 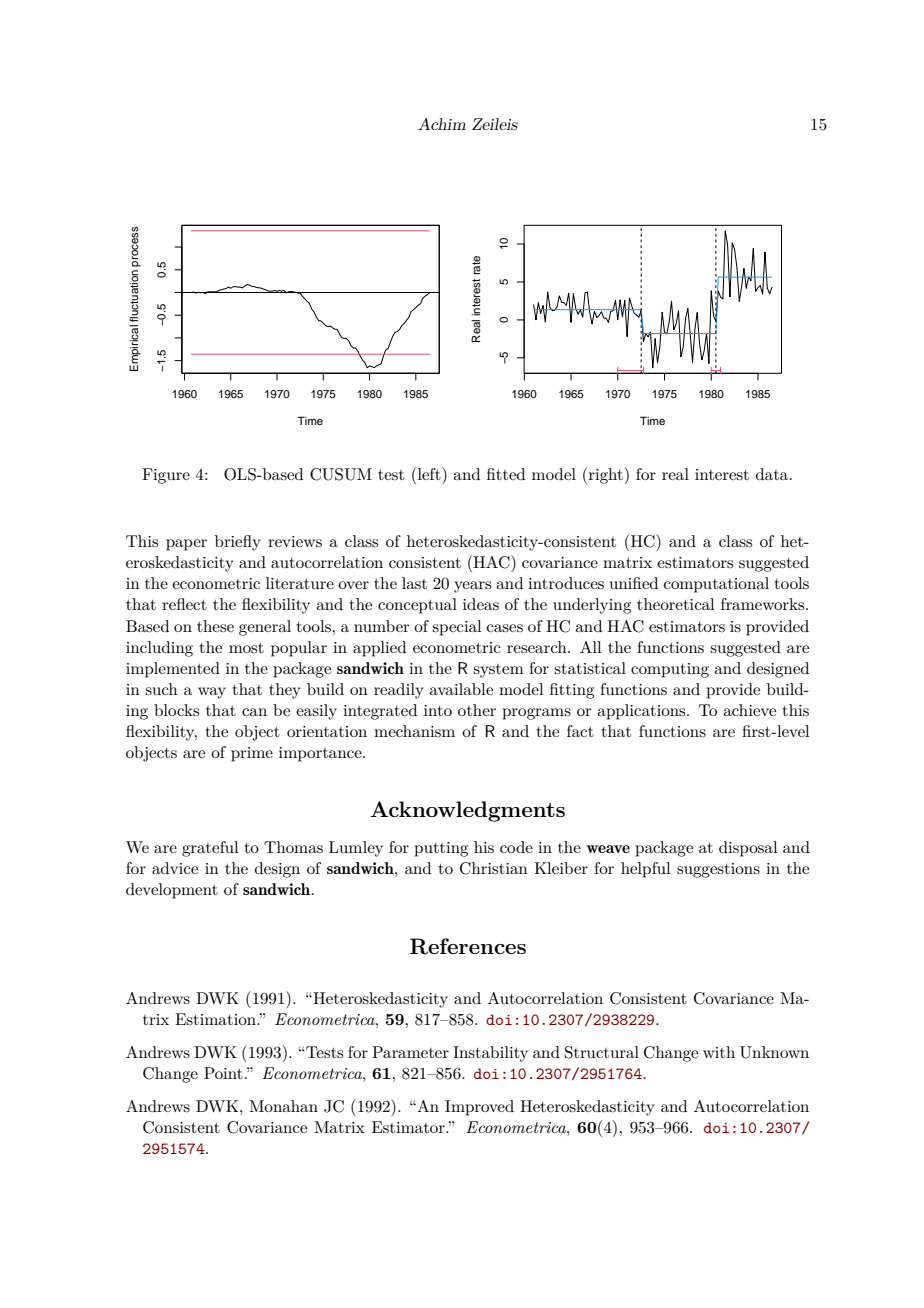 I want to click on Acknowledgments, so click(x=467, y=811).
